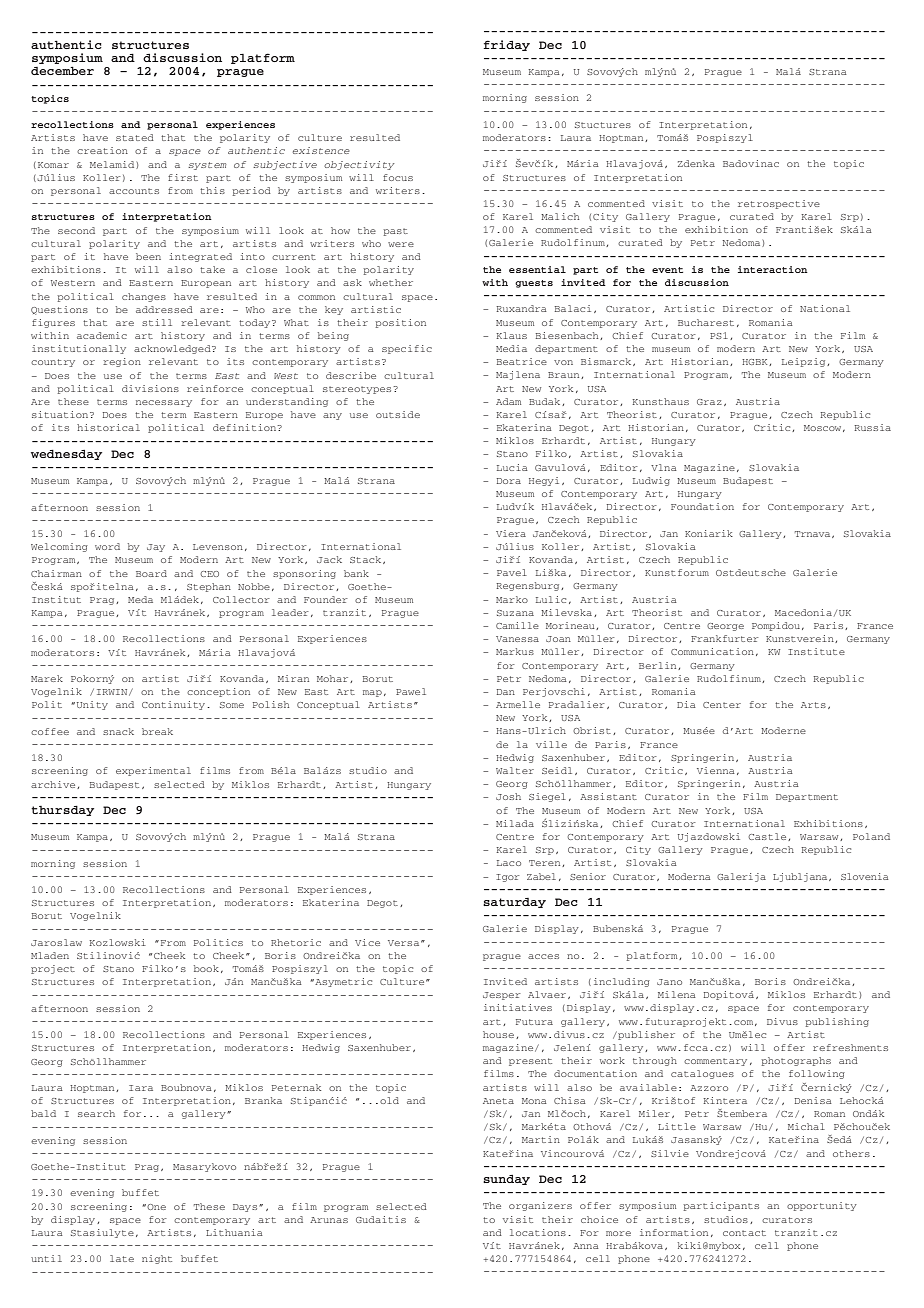 The width and height of the page is (924, 1308). Describe the element at coordinates (801, 877) in the page. I see `Ljubljana` at that location.
